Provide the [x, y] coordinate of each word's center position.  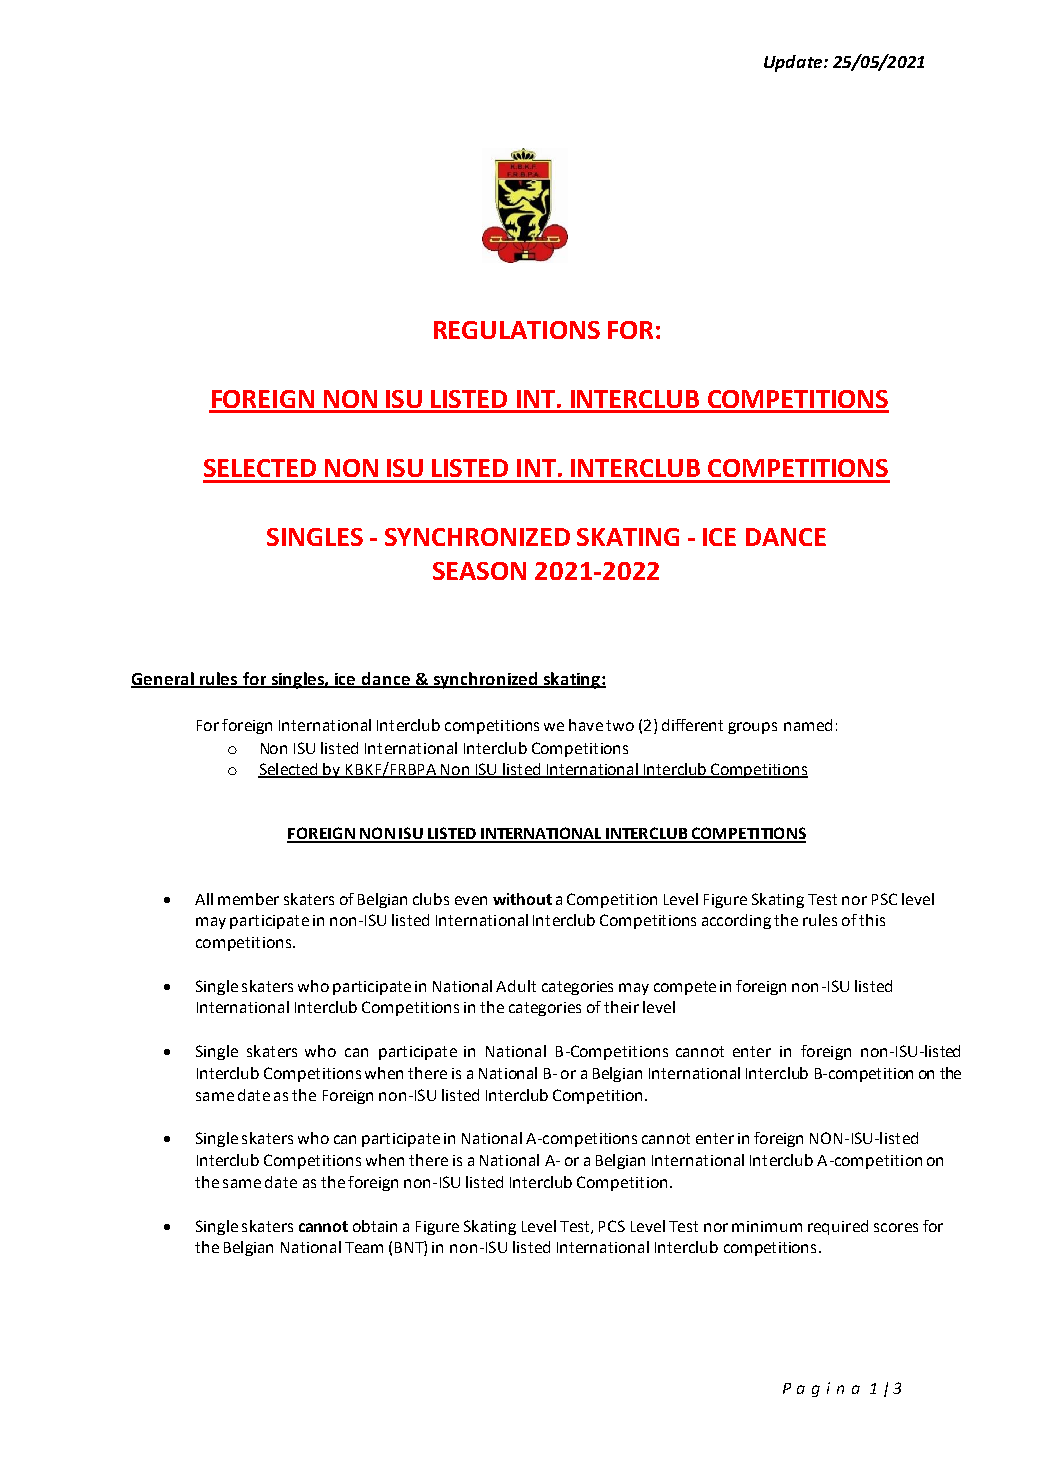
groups [752, 728]
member [248, 899]
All [204, 899]
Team [364, 1247]
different [692, 725]
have [586, 725]
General [163, 679]
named [808, 725]
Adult [516, 986]
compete [685, 988]
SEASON [479, 571]
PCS [612, 1226]
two [620, 725]
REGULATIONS [517, 330]
